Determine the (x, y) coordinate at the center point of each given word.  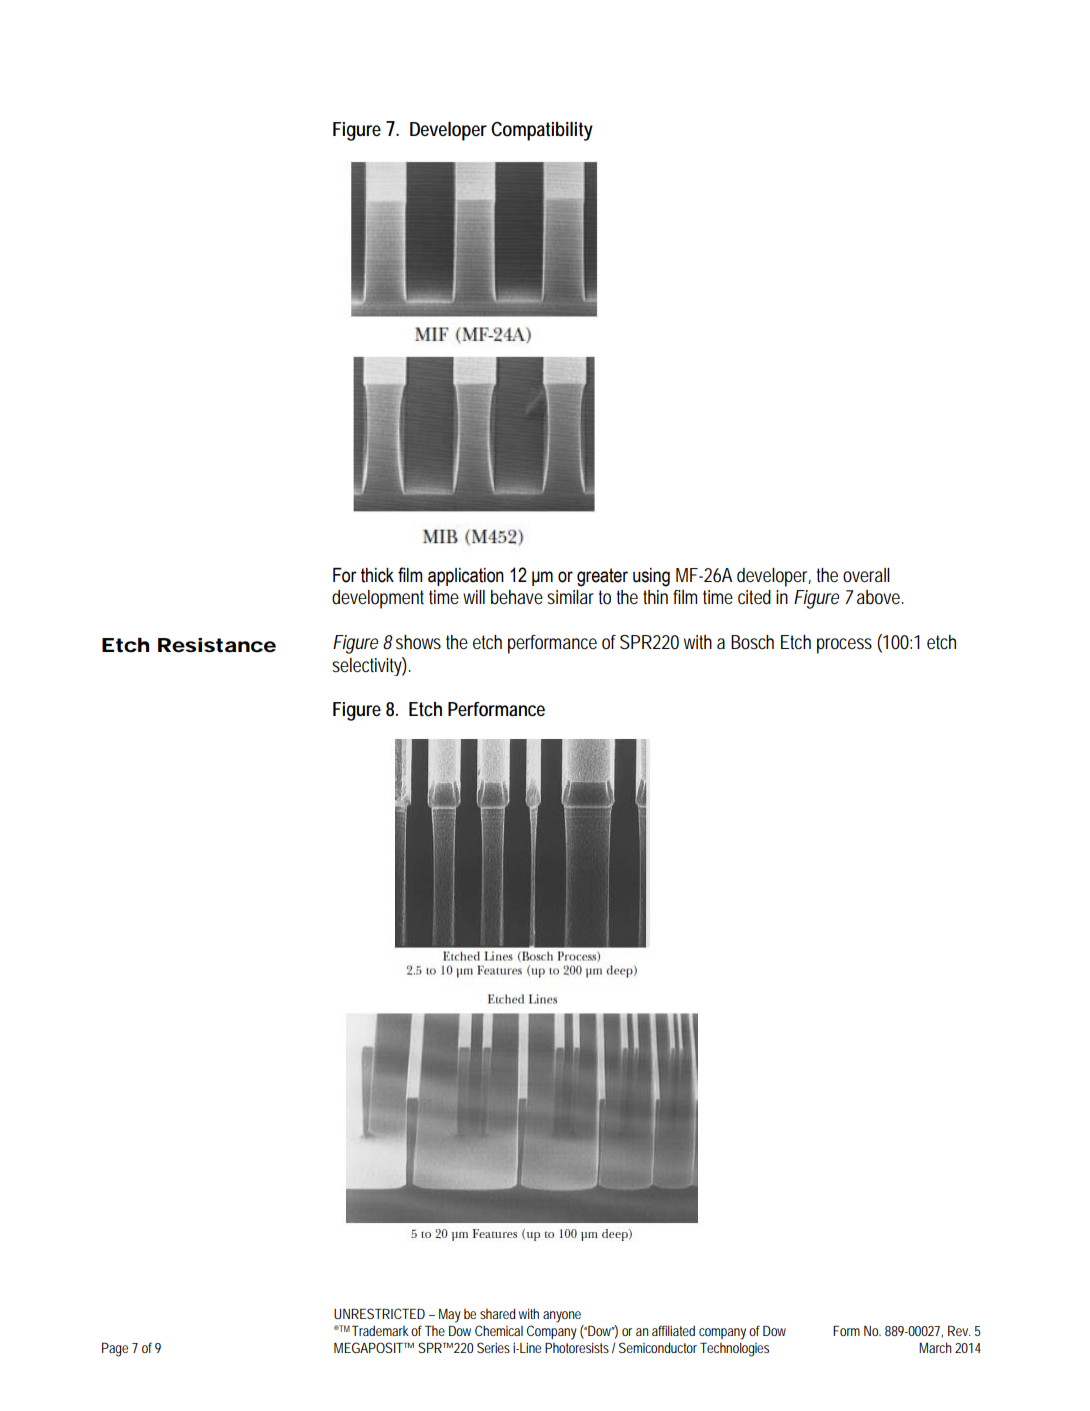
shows (418, 642)
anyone (562, 1317)
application (466, 577)
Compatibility (542, 131)
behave (517, 597)
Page (115, 1350)
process (844, 646)
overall (866, 575)
